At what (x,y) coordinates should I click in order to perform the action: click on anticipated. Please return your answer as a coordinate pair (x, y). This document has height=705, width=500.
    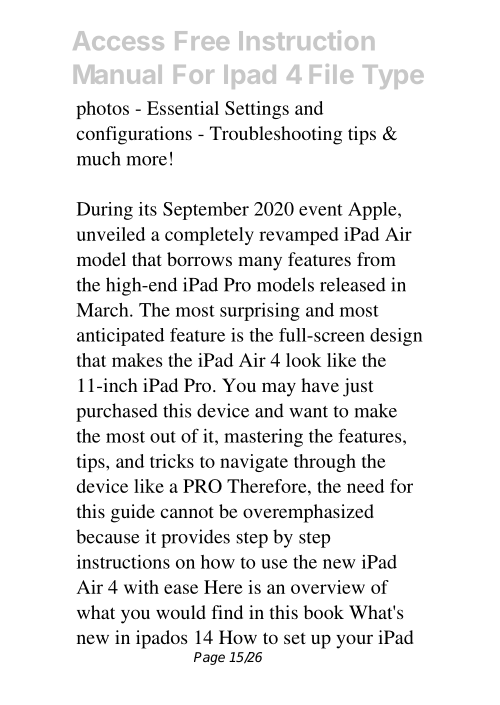
    Looking at the image, I should click on (120, 337).
